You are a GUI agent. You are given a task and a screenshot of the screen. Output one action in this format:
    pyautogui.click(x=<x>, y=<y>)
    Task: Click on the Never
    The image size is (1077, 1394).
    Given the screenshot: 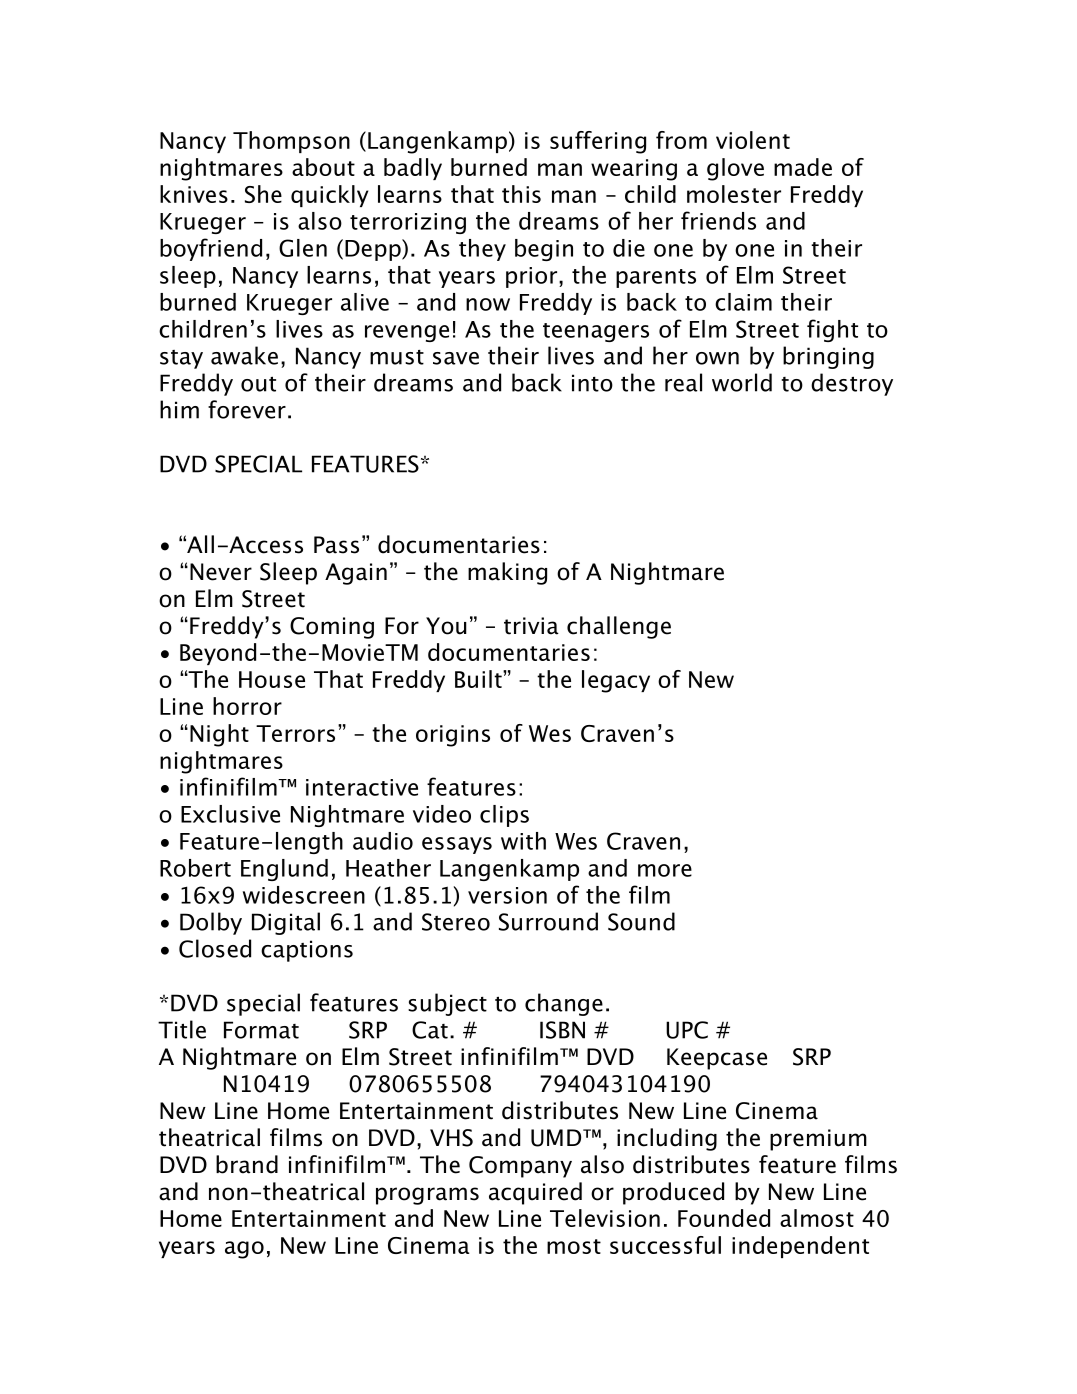 What is the action you would take?
    pyautogui.click(x=221, y=572)
